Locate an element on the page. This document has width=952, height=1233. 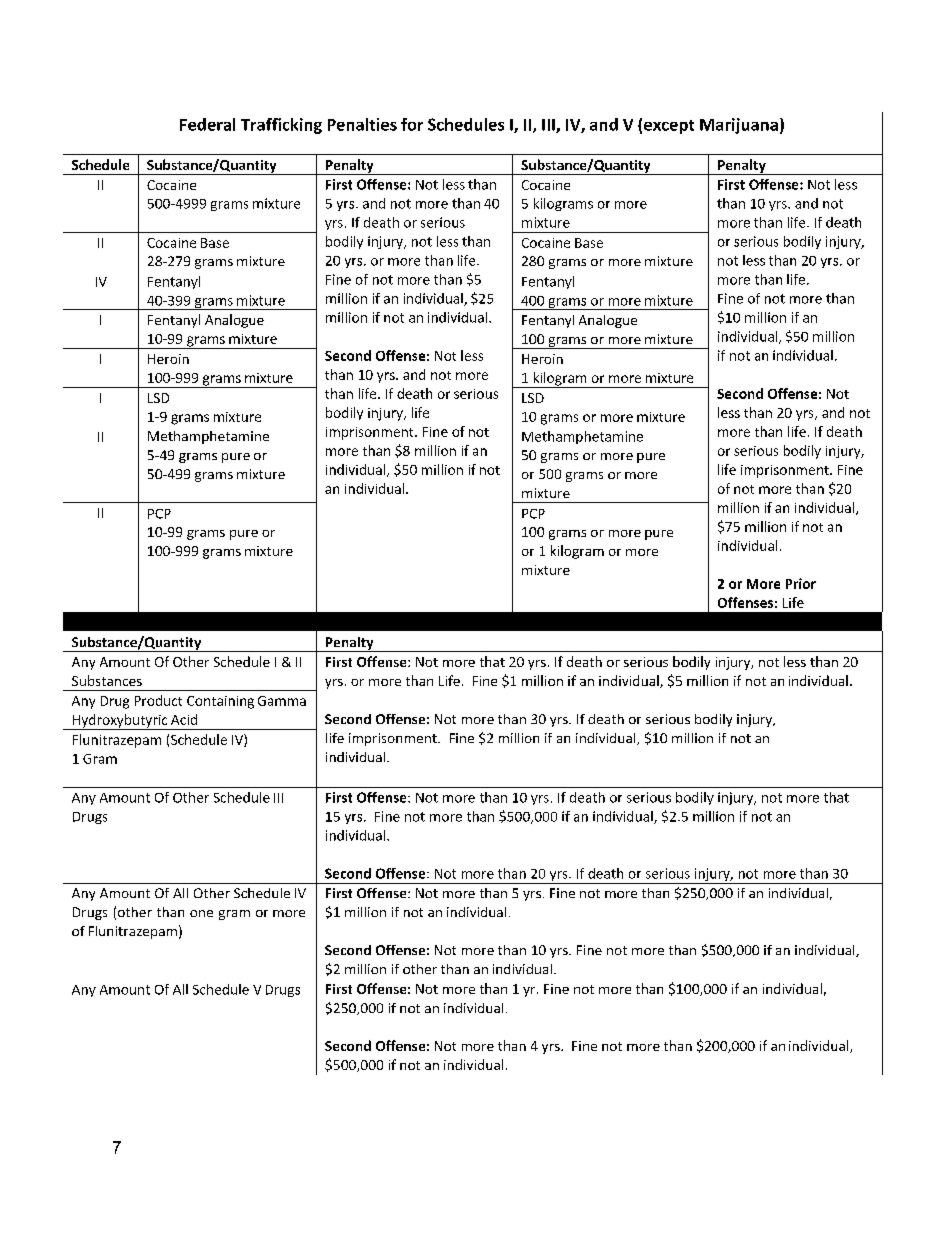
except is located at coordinates (669, 127).
